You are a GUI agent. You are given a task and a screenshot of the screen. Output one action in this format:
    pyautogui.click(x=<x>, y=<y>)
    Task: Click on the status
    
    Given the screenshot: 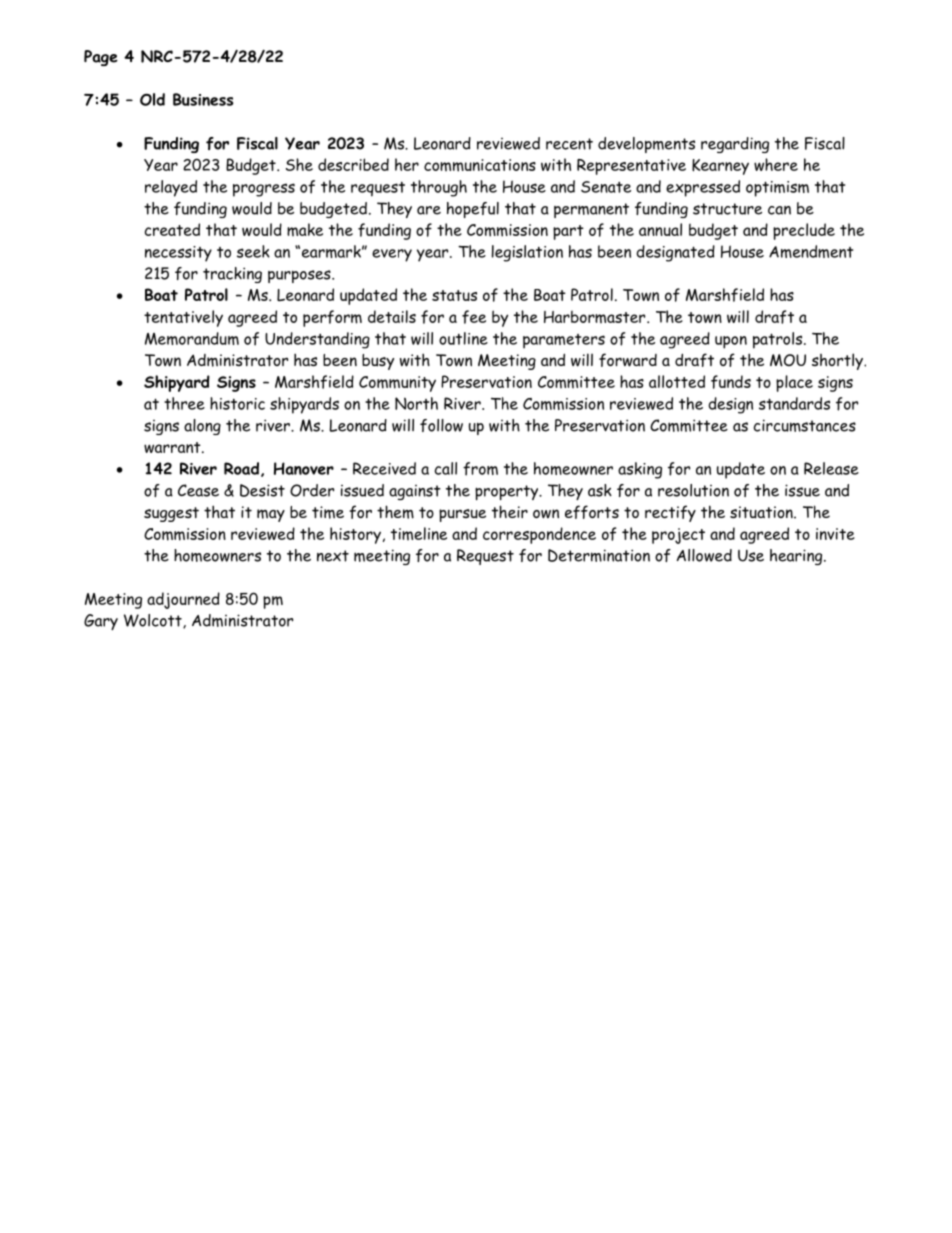 What is the action you would take?
    pyautogui.click(x=454, y=295)
